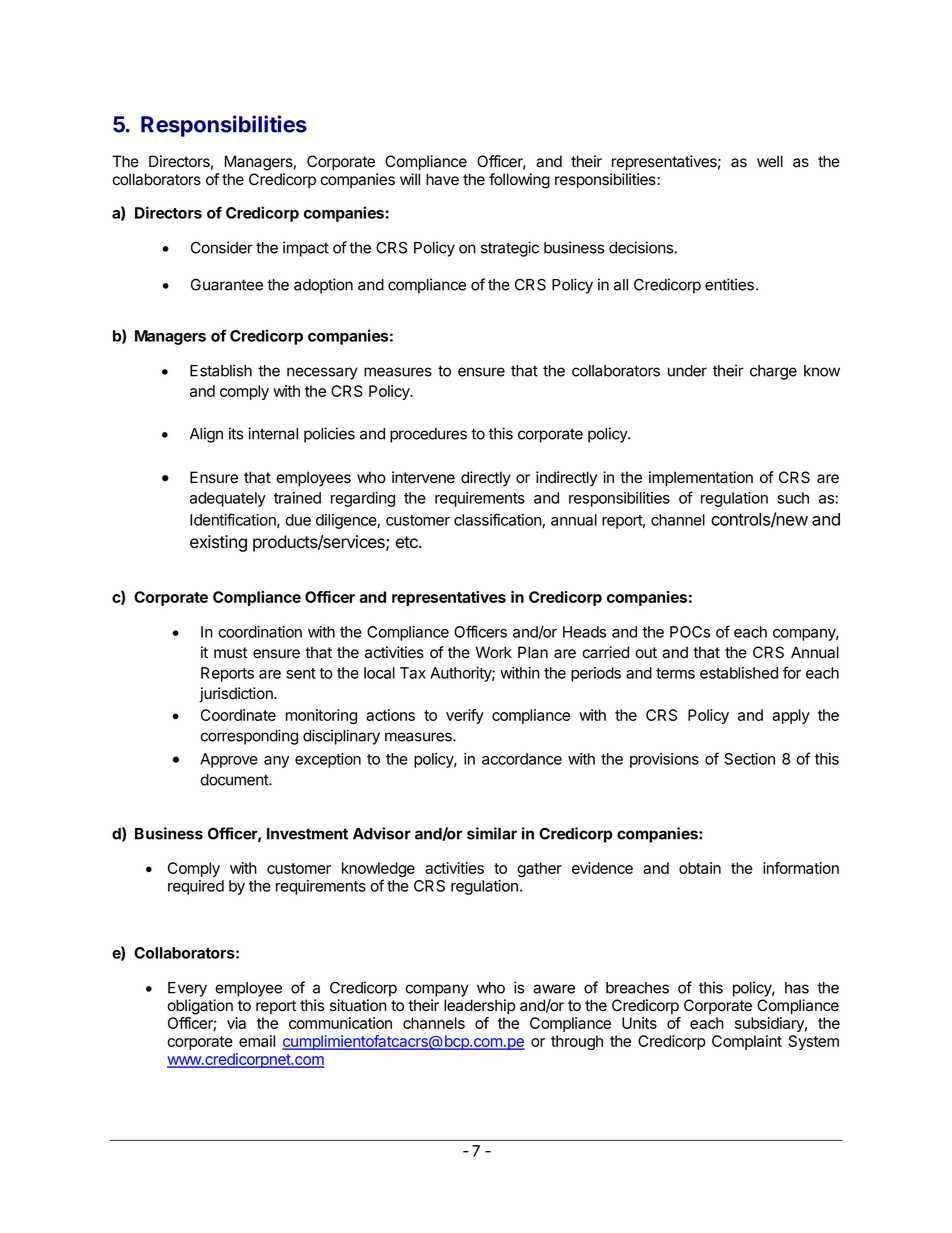  What do you see at coordinates (519, 181) in the document?
I see `following` at bounding box center [519, 181].
